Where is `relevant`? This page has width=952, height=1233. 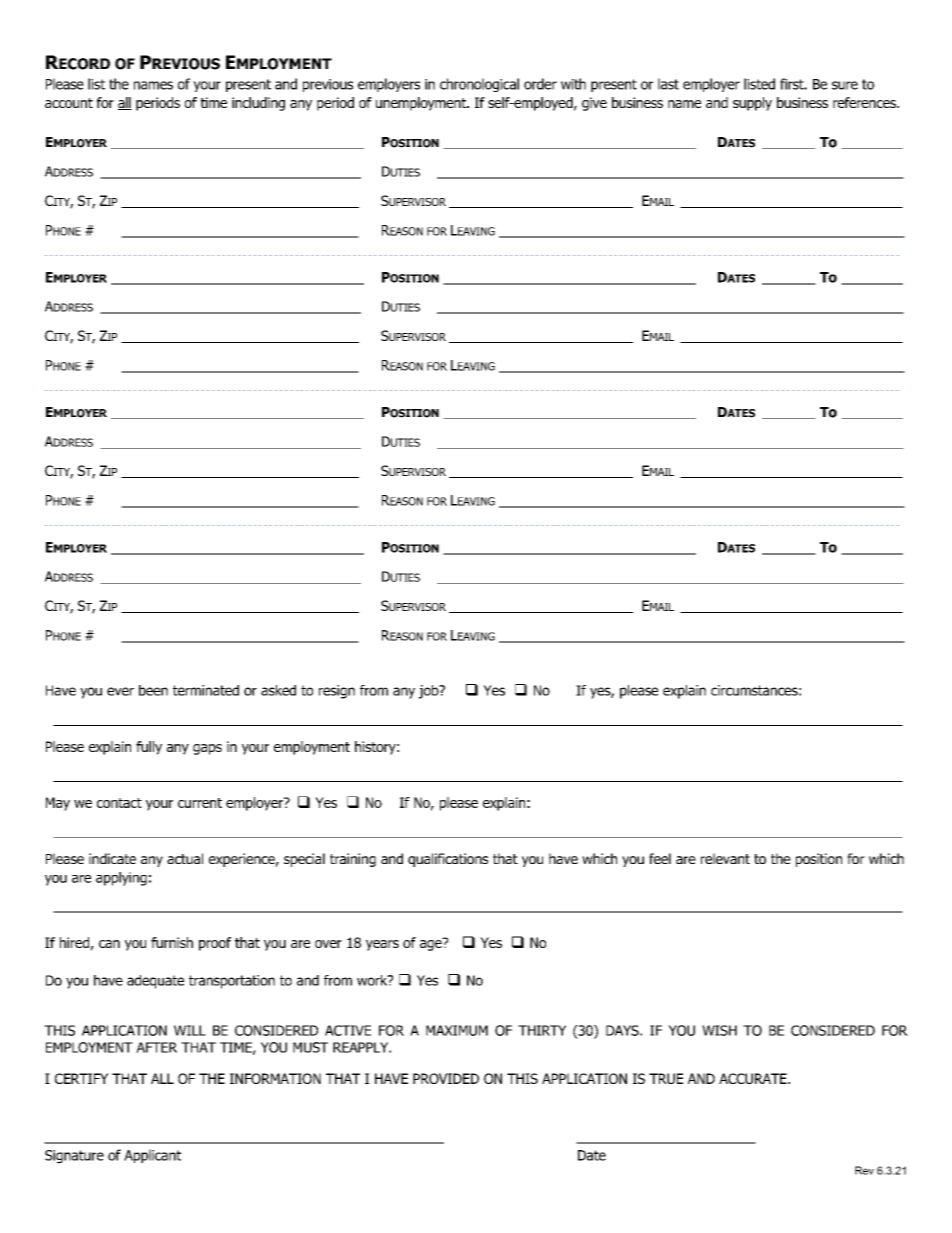 relevant is located at coordinates (725, 858).
